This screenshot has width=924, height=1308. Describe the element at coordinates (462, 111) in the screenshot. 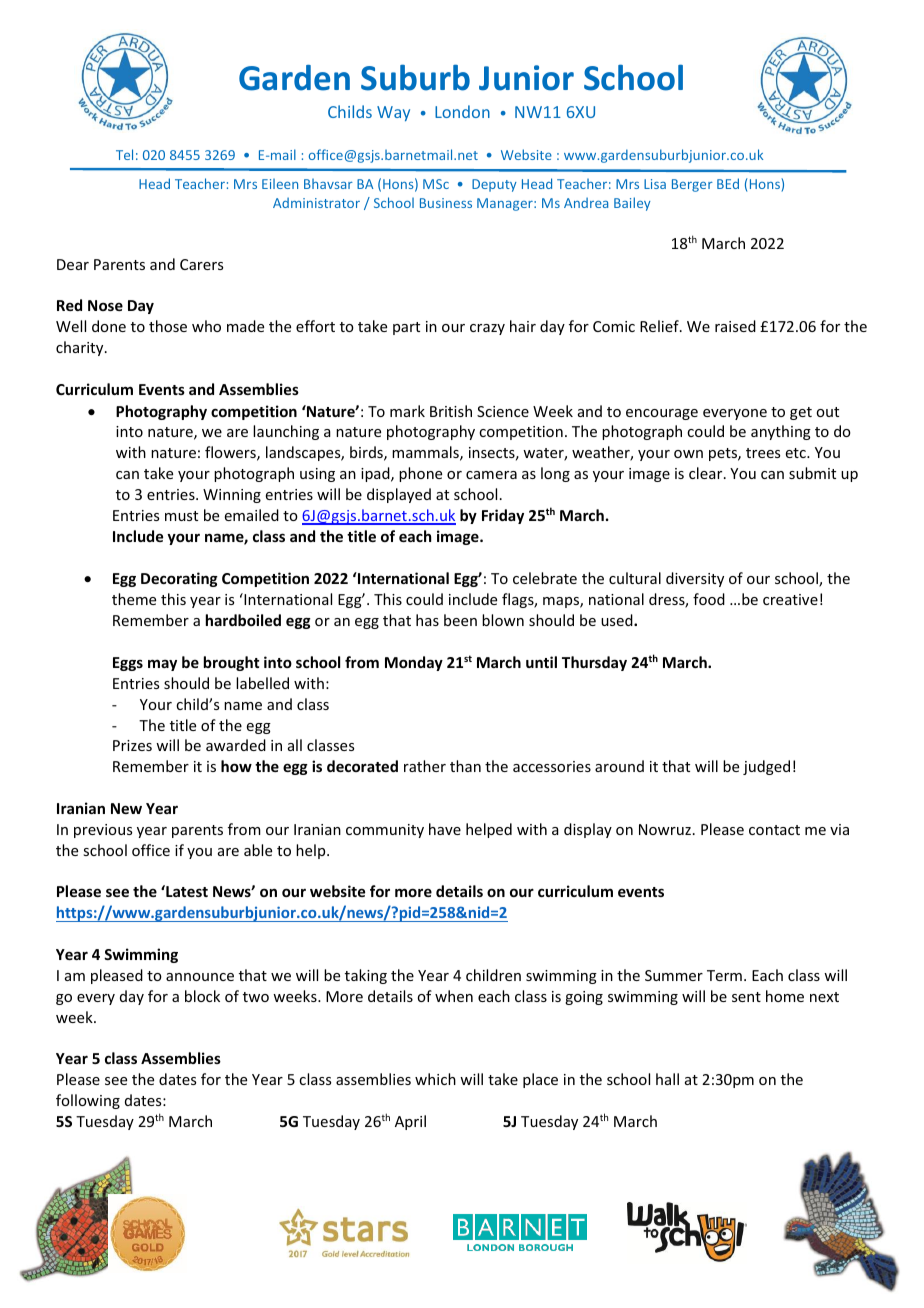

I see `London` at that location.
